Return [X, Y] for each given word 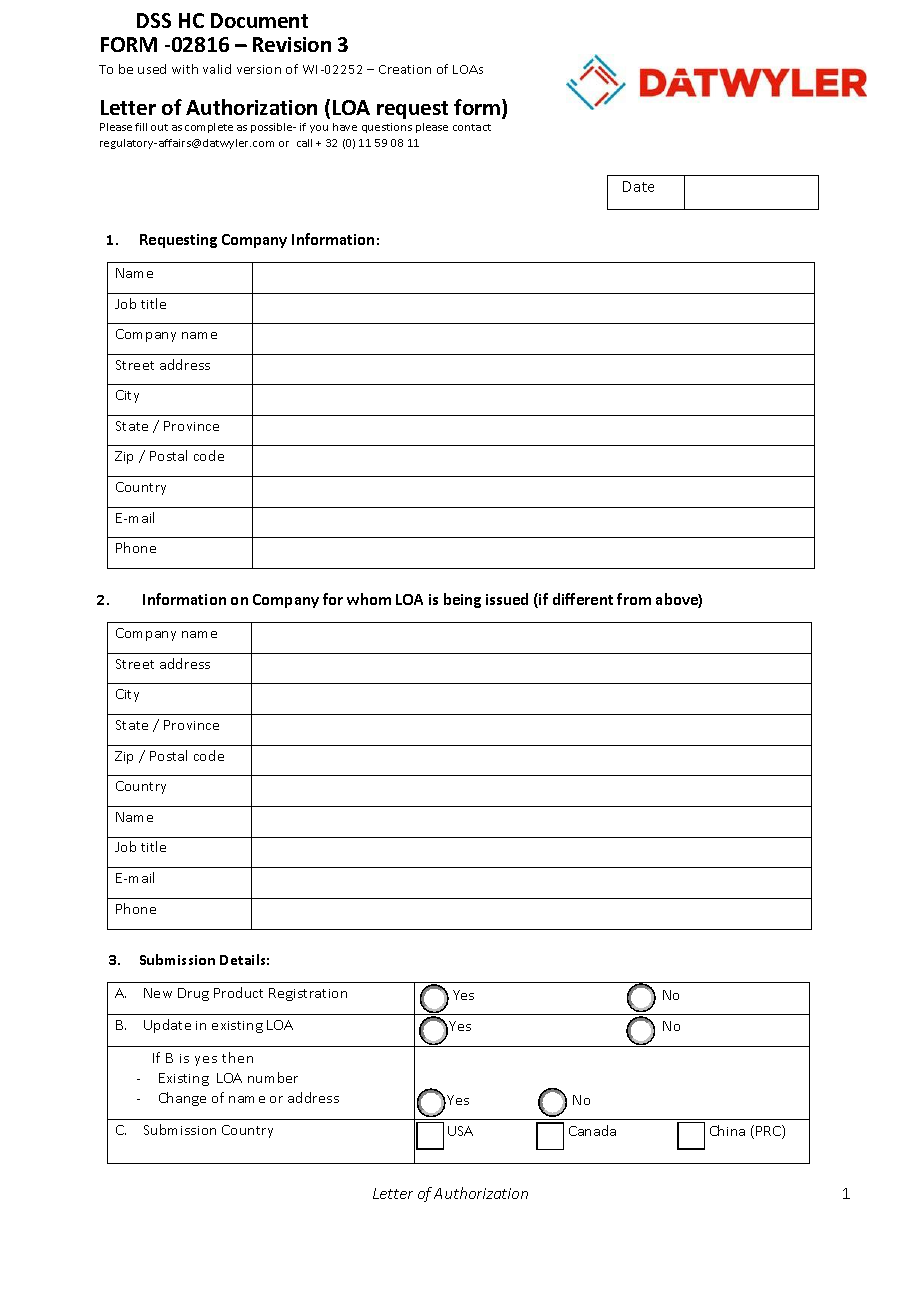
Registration [308, 994]
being [462, 600]
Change [182, 1099]
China [727, 1130]
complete [209, 128]
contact [472, 127]
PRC [769, 1132]
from [634, 599]
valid [217, 69]
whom [369, 599]
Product [238, 992]
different [583, 599]
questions [387, 128]
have [345, 127]
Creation [405, 69]
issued [507, 599]
